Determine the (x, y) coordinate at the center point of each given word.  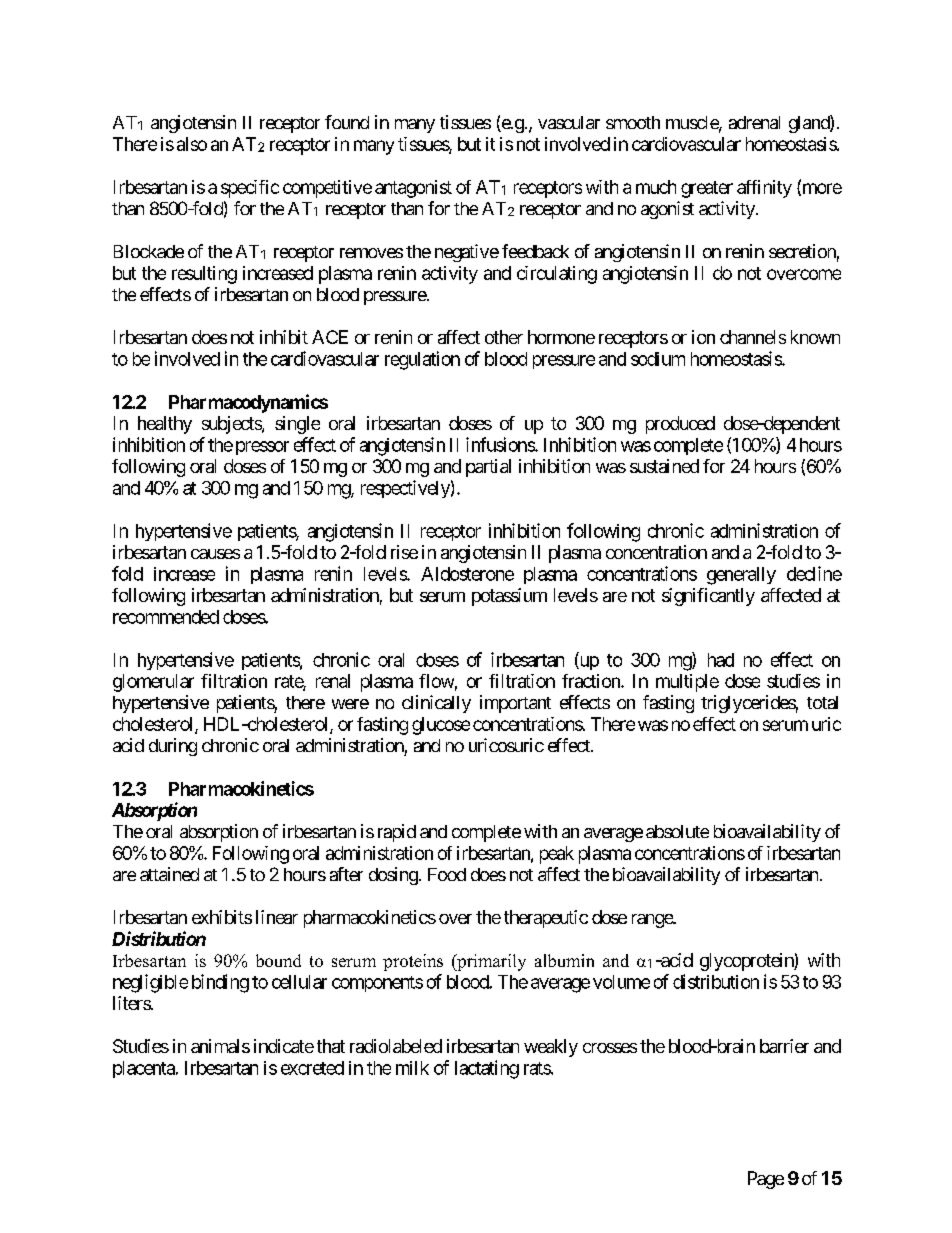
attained (169, 874)
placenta (145, 1069)
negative (467, 253)
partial (488, 468)
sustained (664, 466)
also (192, 144)
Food (447, 874)
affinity (764, 189)
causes (215, 554)
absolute (677, 831)
